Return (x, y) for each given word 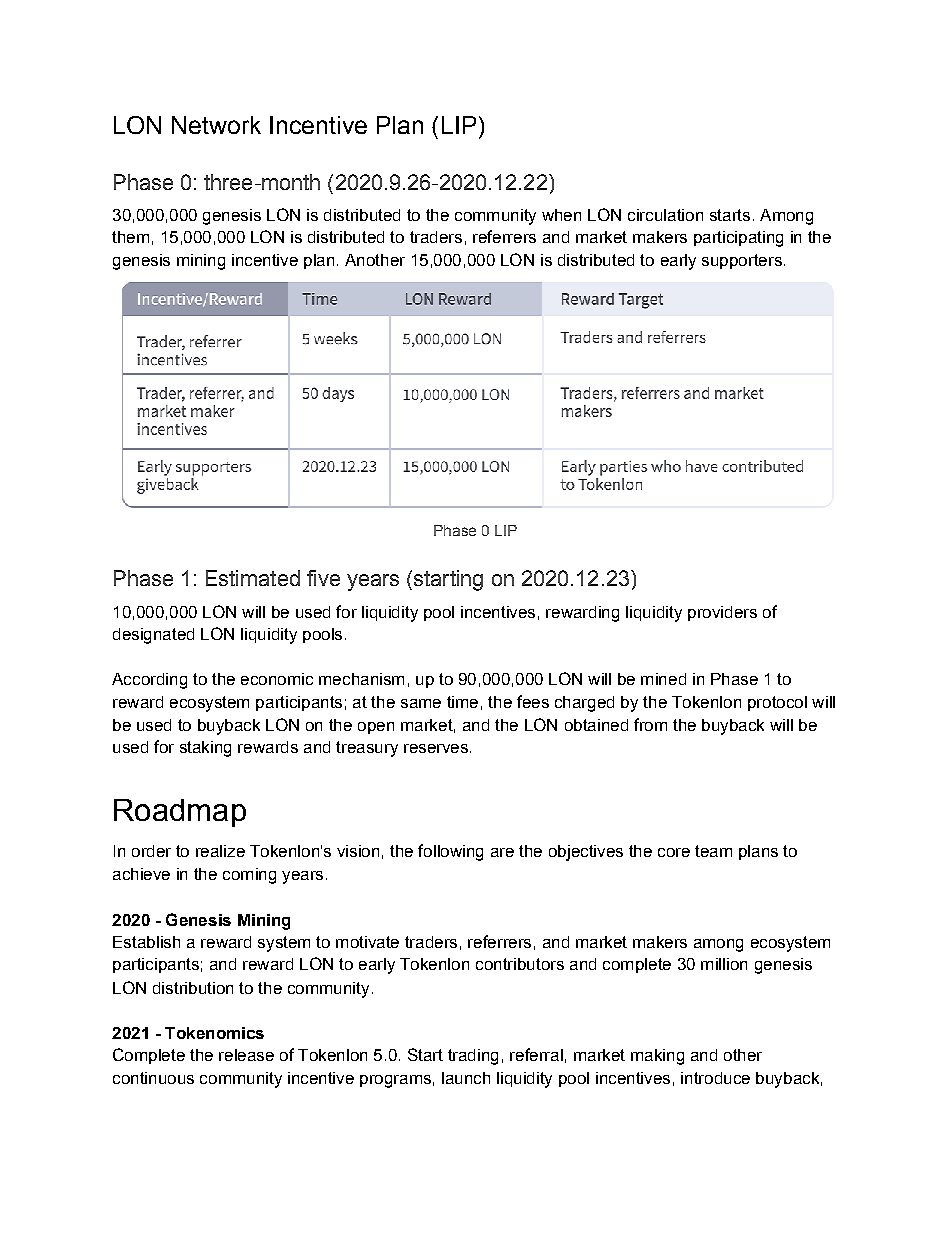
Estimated (253, 578)
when (561, 215)
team (713, 851)
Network (216, 125)
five (323, 578)
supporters (742, 261)
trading (473, 1057)
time (462, 702)
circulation (665, 215)
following (450, 852)
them (130, 237)
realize (220, 851)
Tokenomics (214, 1033)
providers (722, 613)
